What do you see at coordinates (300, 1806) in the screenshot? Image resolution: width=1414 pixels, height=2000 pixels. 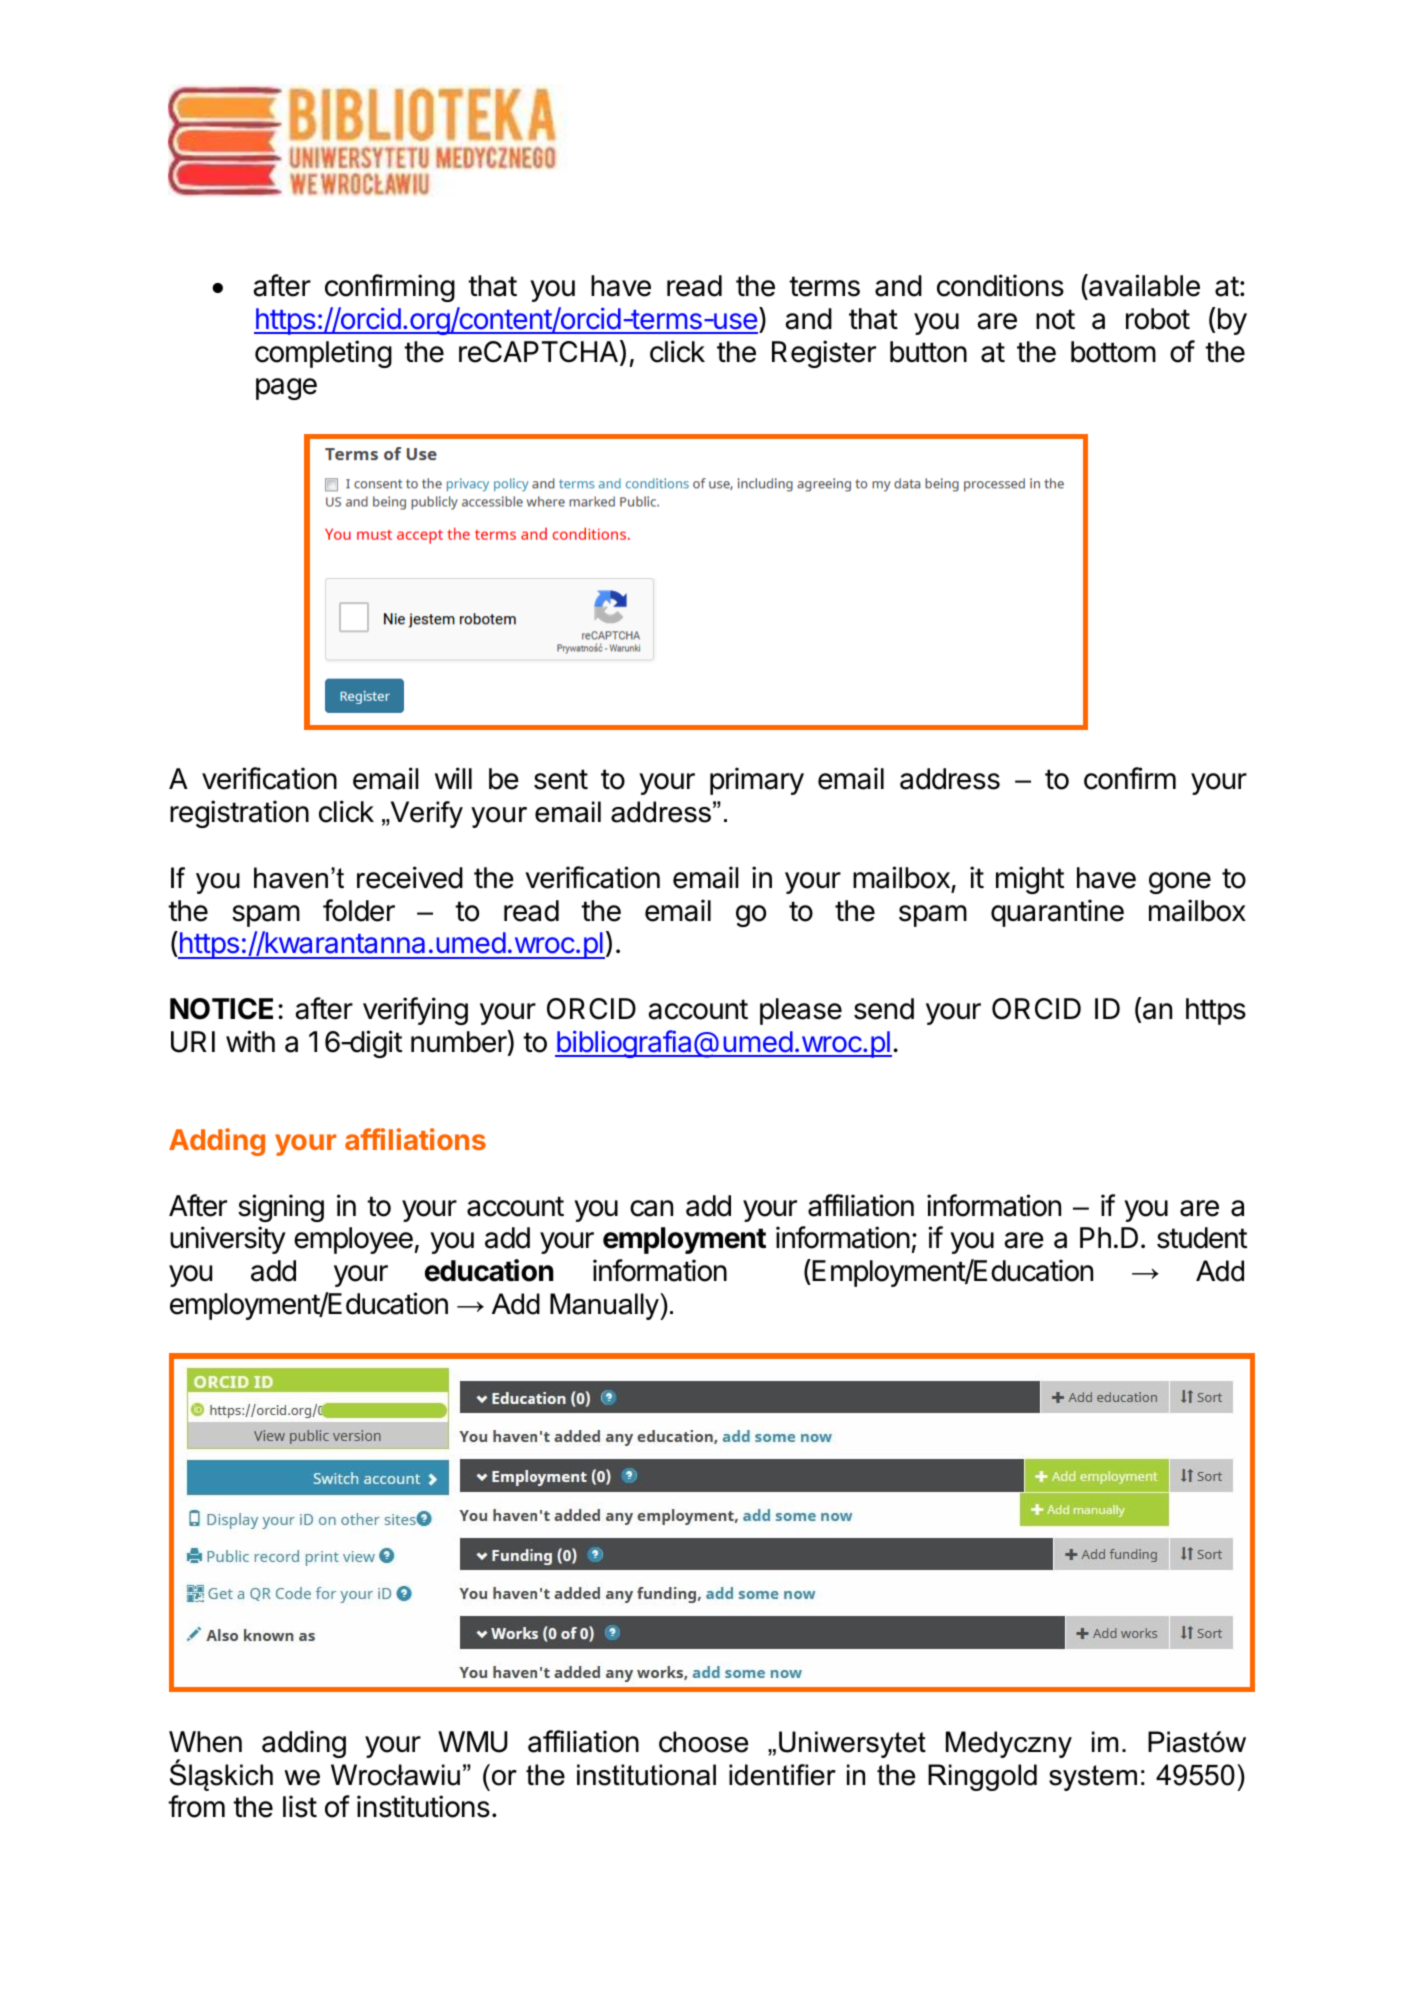 I see `list` at bounding box center [300, 1806].
